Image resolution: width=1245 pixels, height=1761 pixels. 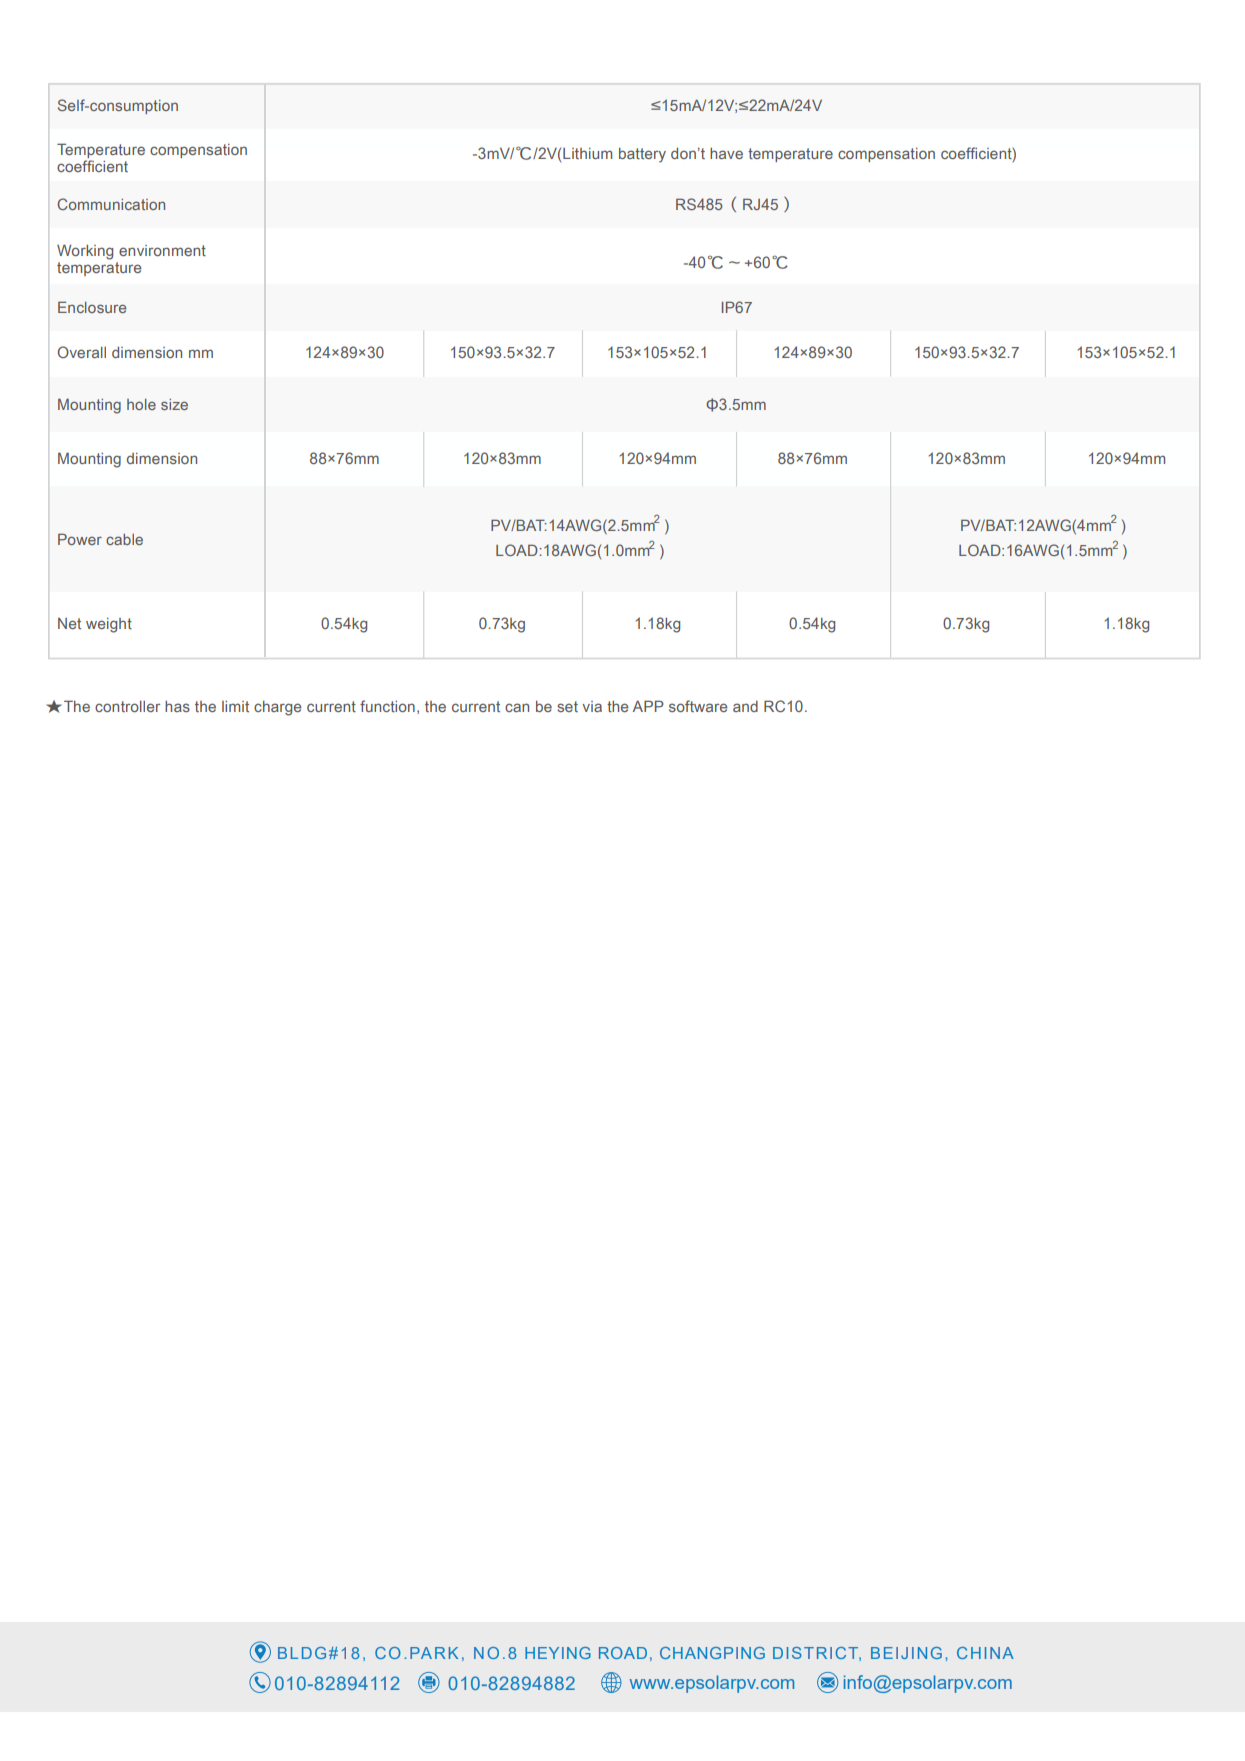 I want to click on and, so click(x=745, y=706).
